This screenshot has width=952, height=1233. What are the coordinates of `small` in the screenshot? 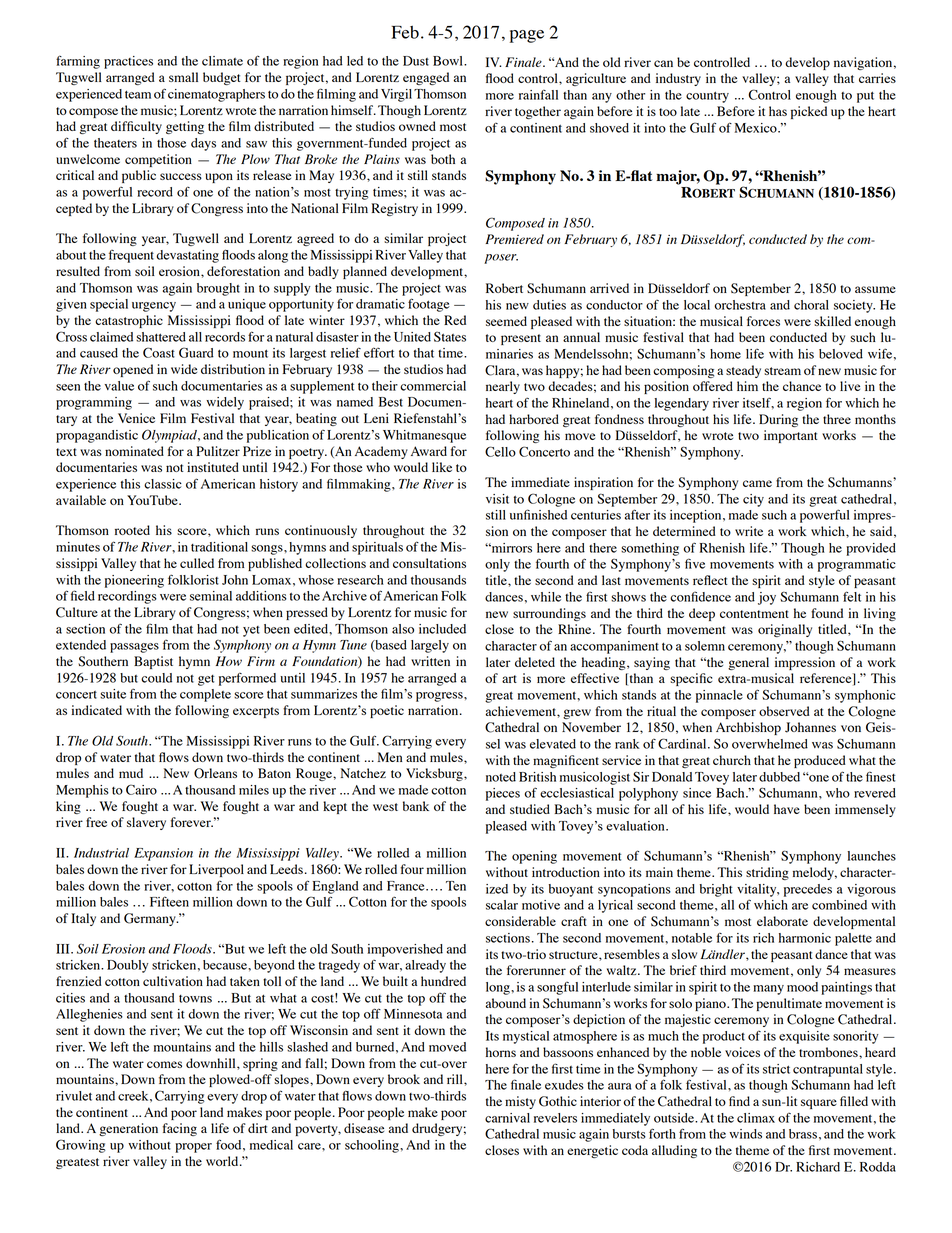 It's located at (183, 77).
